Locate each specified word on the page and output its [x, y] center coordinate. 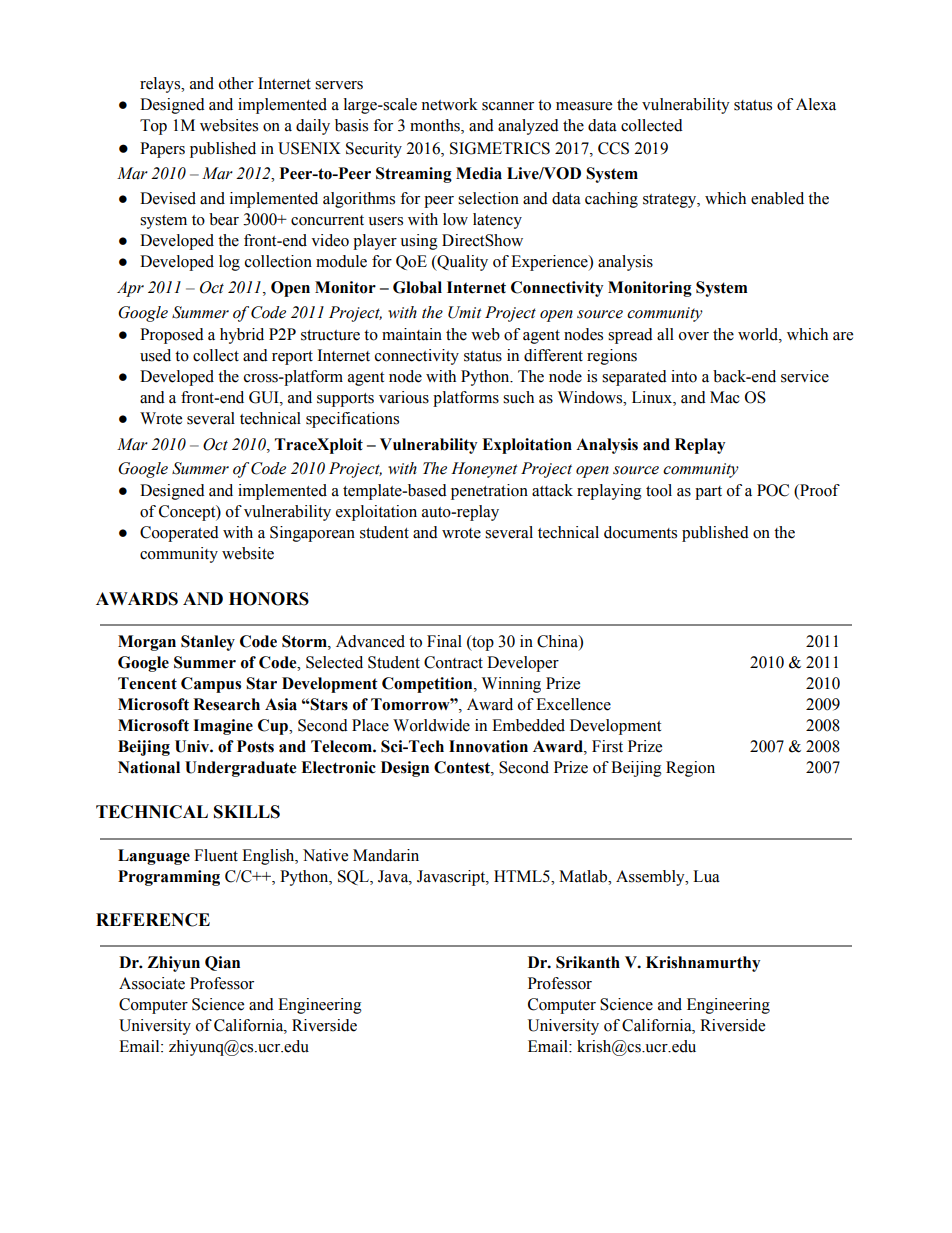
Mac [725, 397]
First [607, 746]
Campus [211, 685]
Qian [222, 963]
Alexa [816, 104]
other [236, 83]
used [155, 355]
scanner [508, 106]
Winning [511, 685]
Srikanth [588, 962]
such [518, 397]
